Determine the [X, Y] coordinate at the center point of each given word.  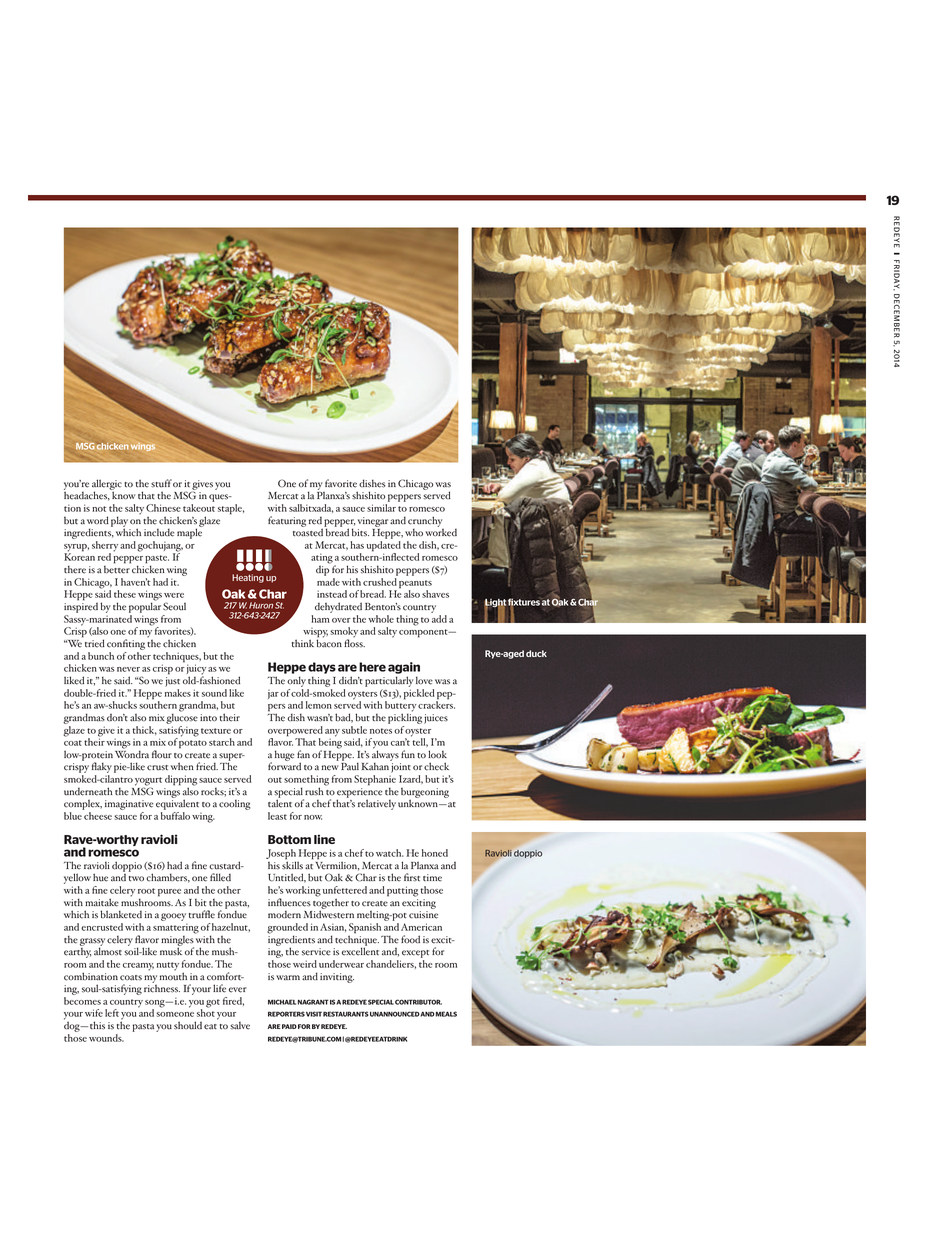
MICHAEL [282, 1002]
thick [144, 730]
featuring [287, 521]
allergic [107, 485]
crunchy [425, 522]
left [112, 1013]
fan [303, 754]
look [437, 754]
